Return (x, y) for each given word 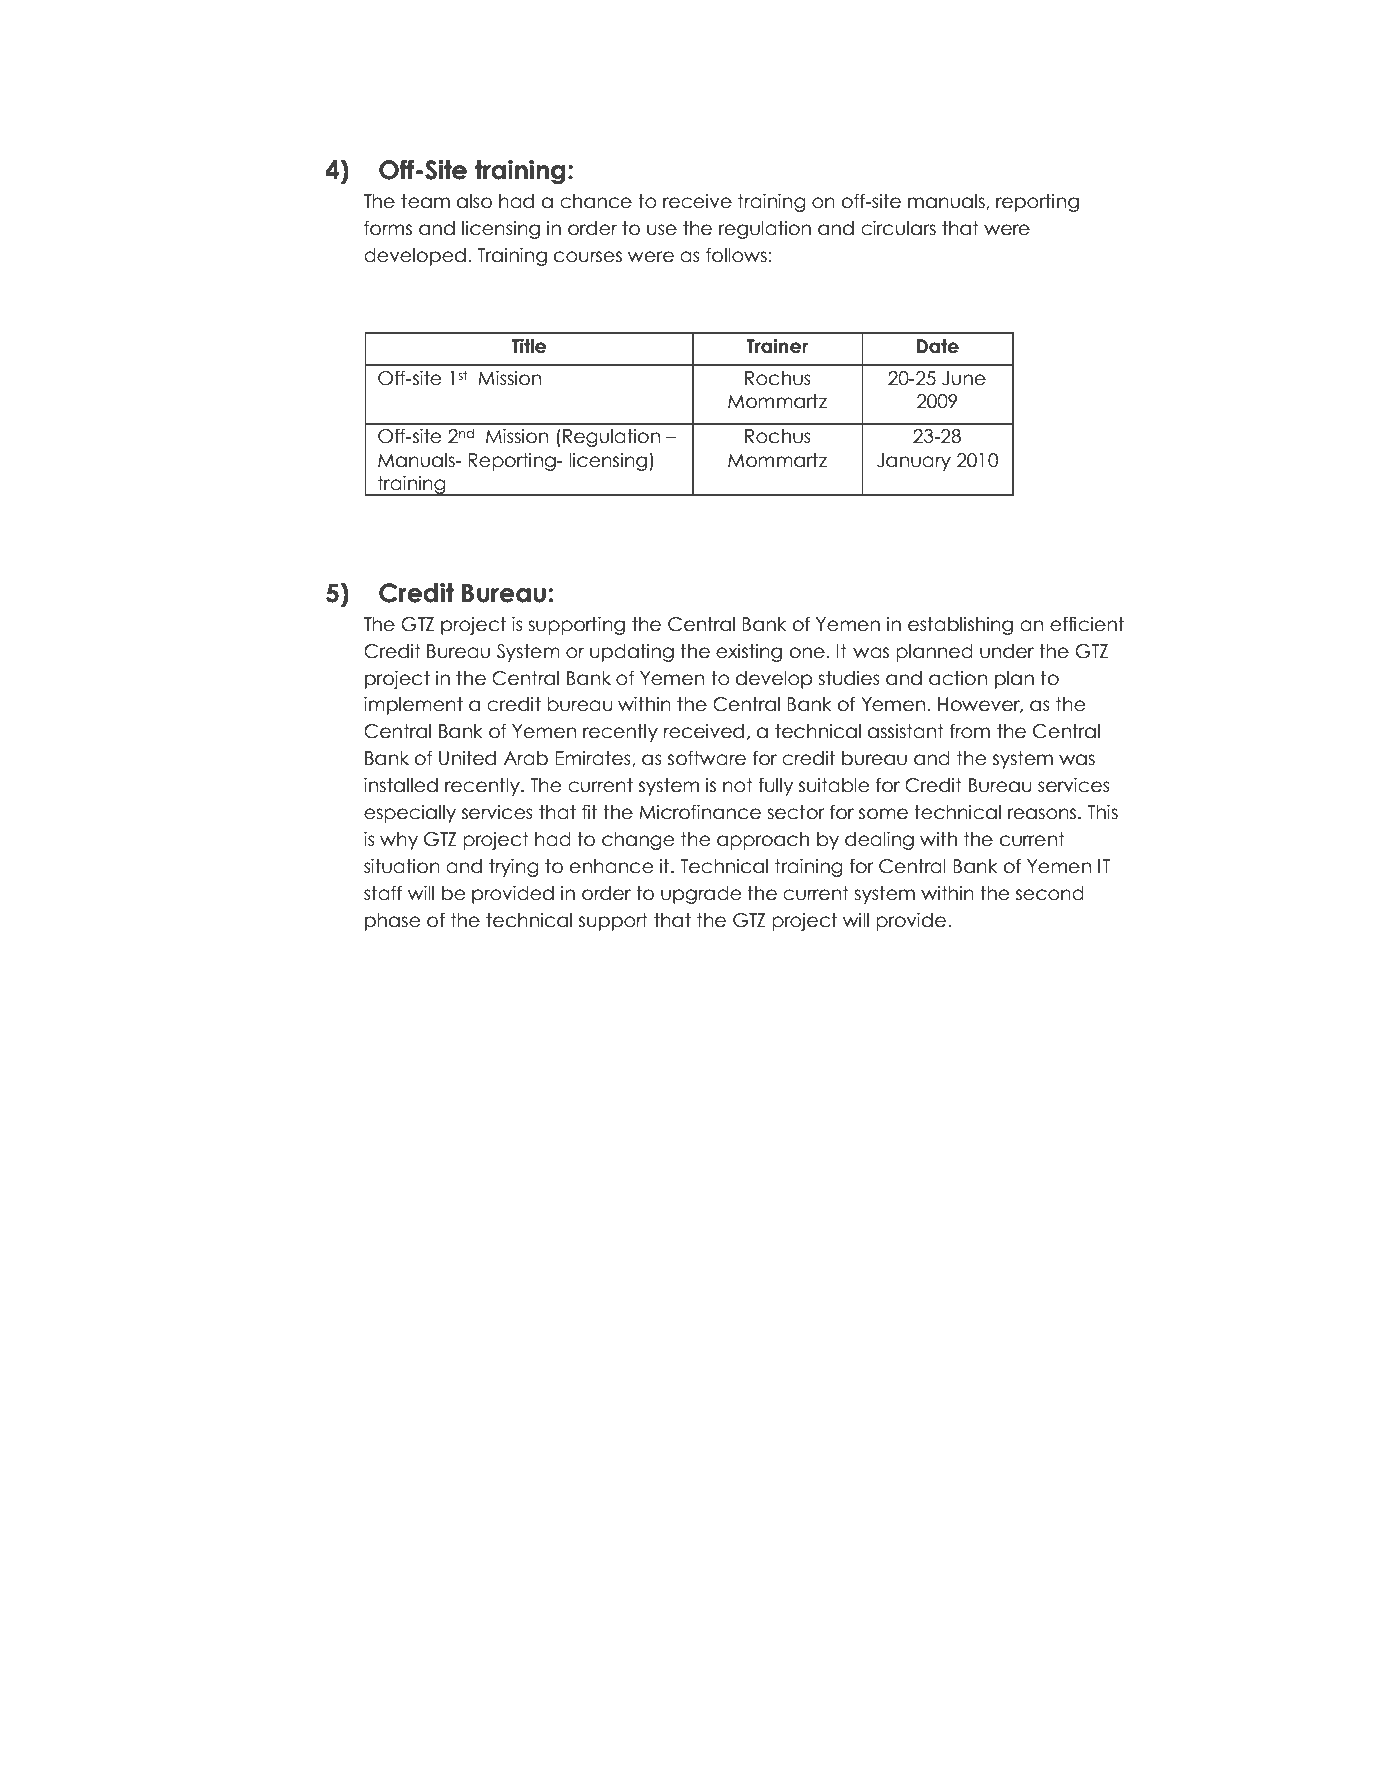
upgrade (701, 895)
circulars (898, 228)
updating (632, 652)
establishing (960, 625)
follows (736, 255)
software (707, 758)
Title (529, 346)
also (474, 201)
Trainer (777, 346)
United (467, 758)
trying (514, 867)
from (970, 731)
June (964, 378)
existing (749, 652)
